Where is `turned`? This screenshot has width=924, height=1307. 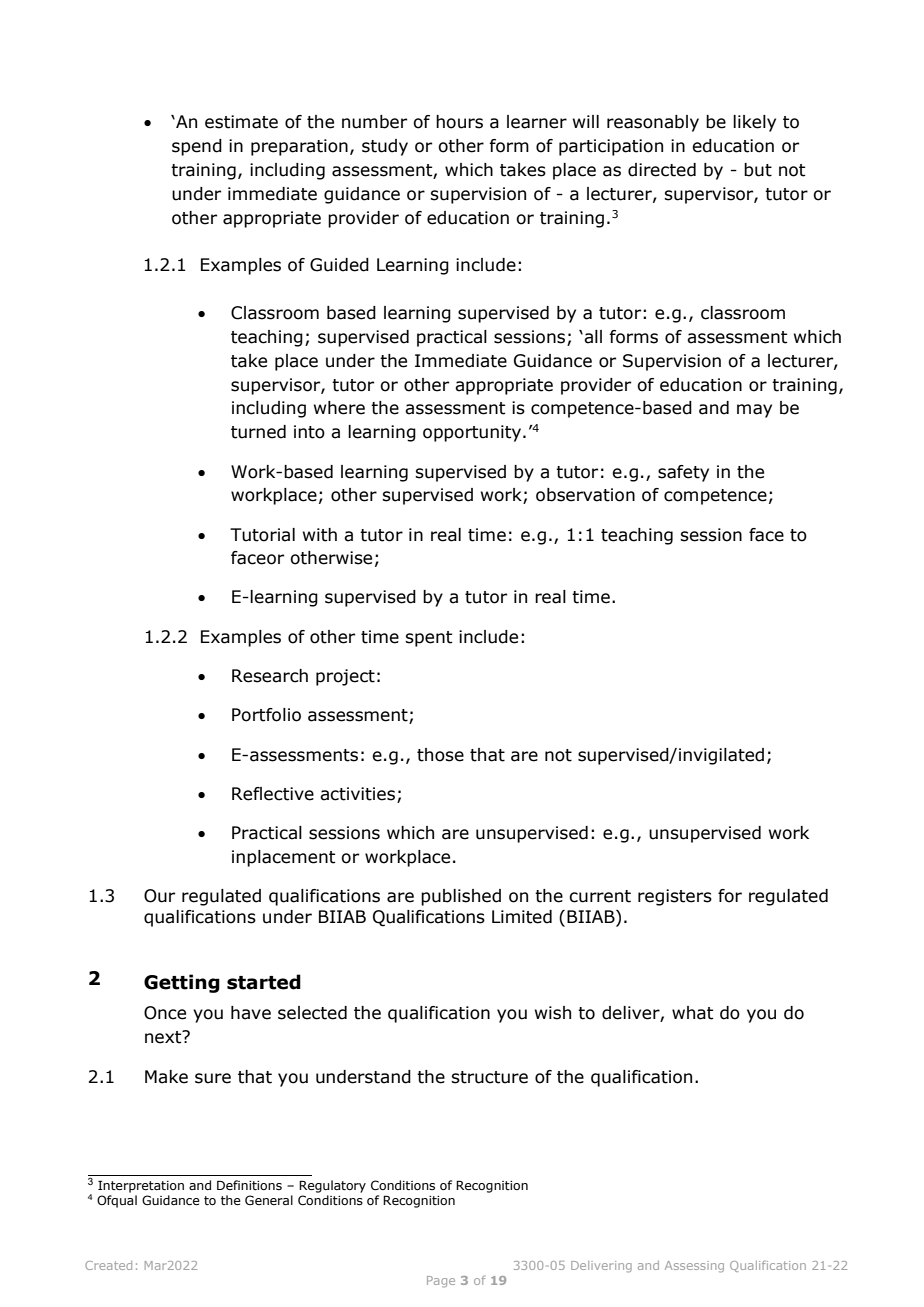
turned is located at coordinates (258, 432).
